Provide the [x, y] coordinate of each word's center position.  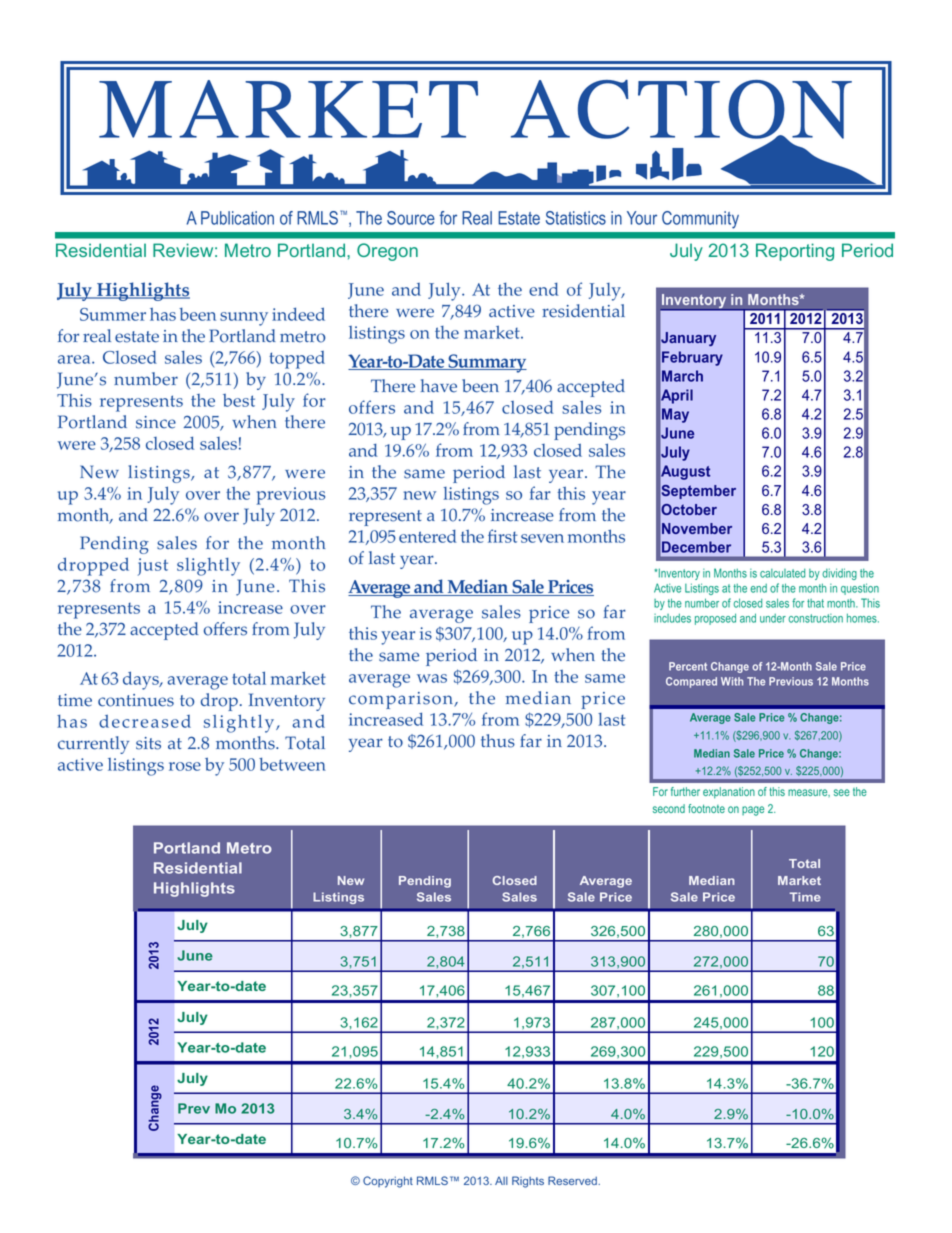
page [753, 811]
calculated [782, 573]
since [156, 422]
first [503, 536]
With [732, 681]
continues [136, 700]
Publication [237, 218]
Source [411, 218]
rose [185, 766]
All [501, 1180]
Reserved [573, 1180]
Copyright [388, 1182]
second [669, 808]
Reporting [795, 252]
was [432, 678]
